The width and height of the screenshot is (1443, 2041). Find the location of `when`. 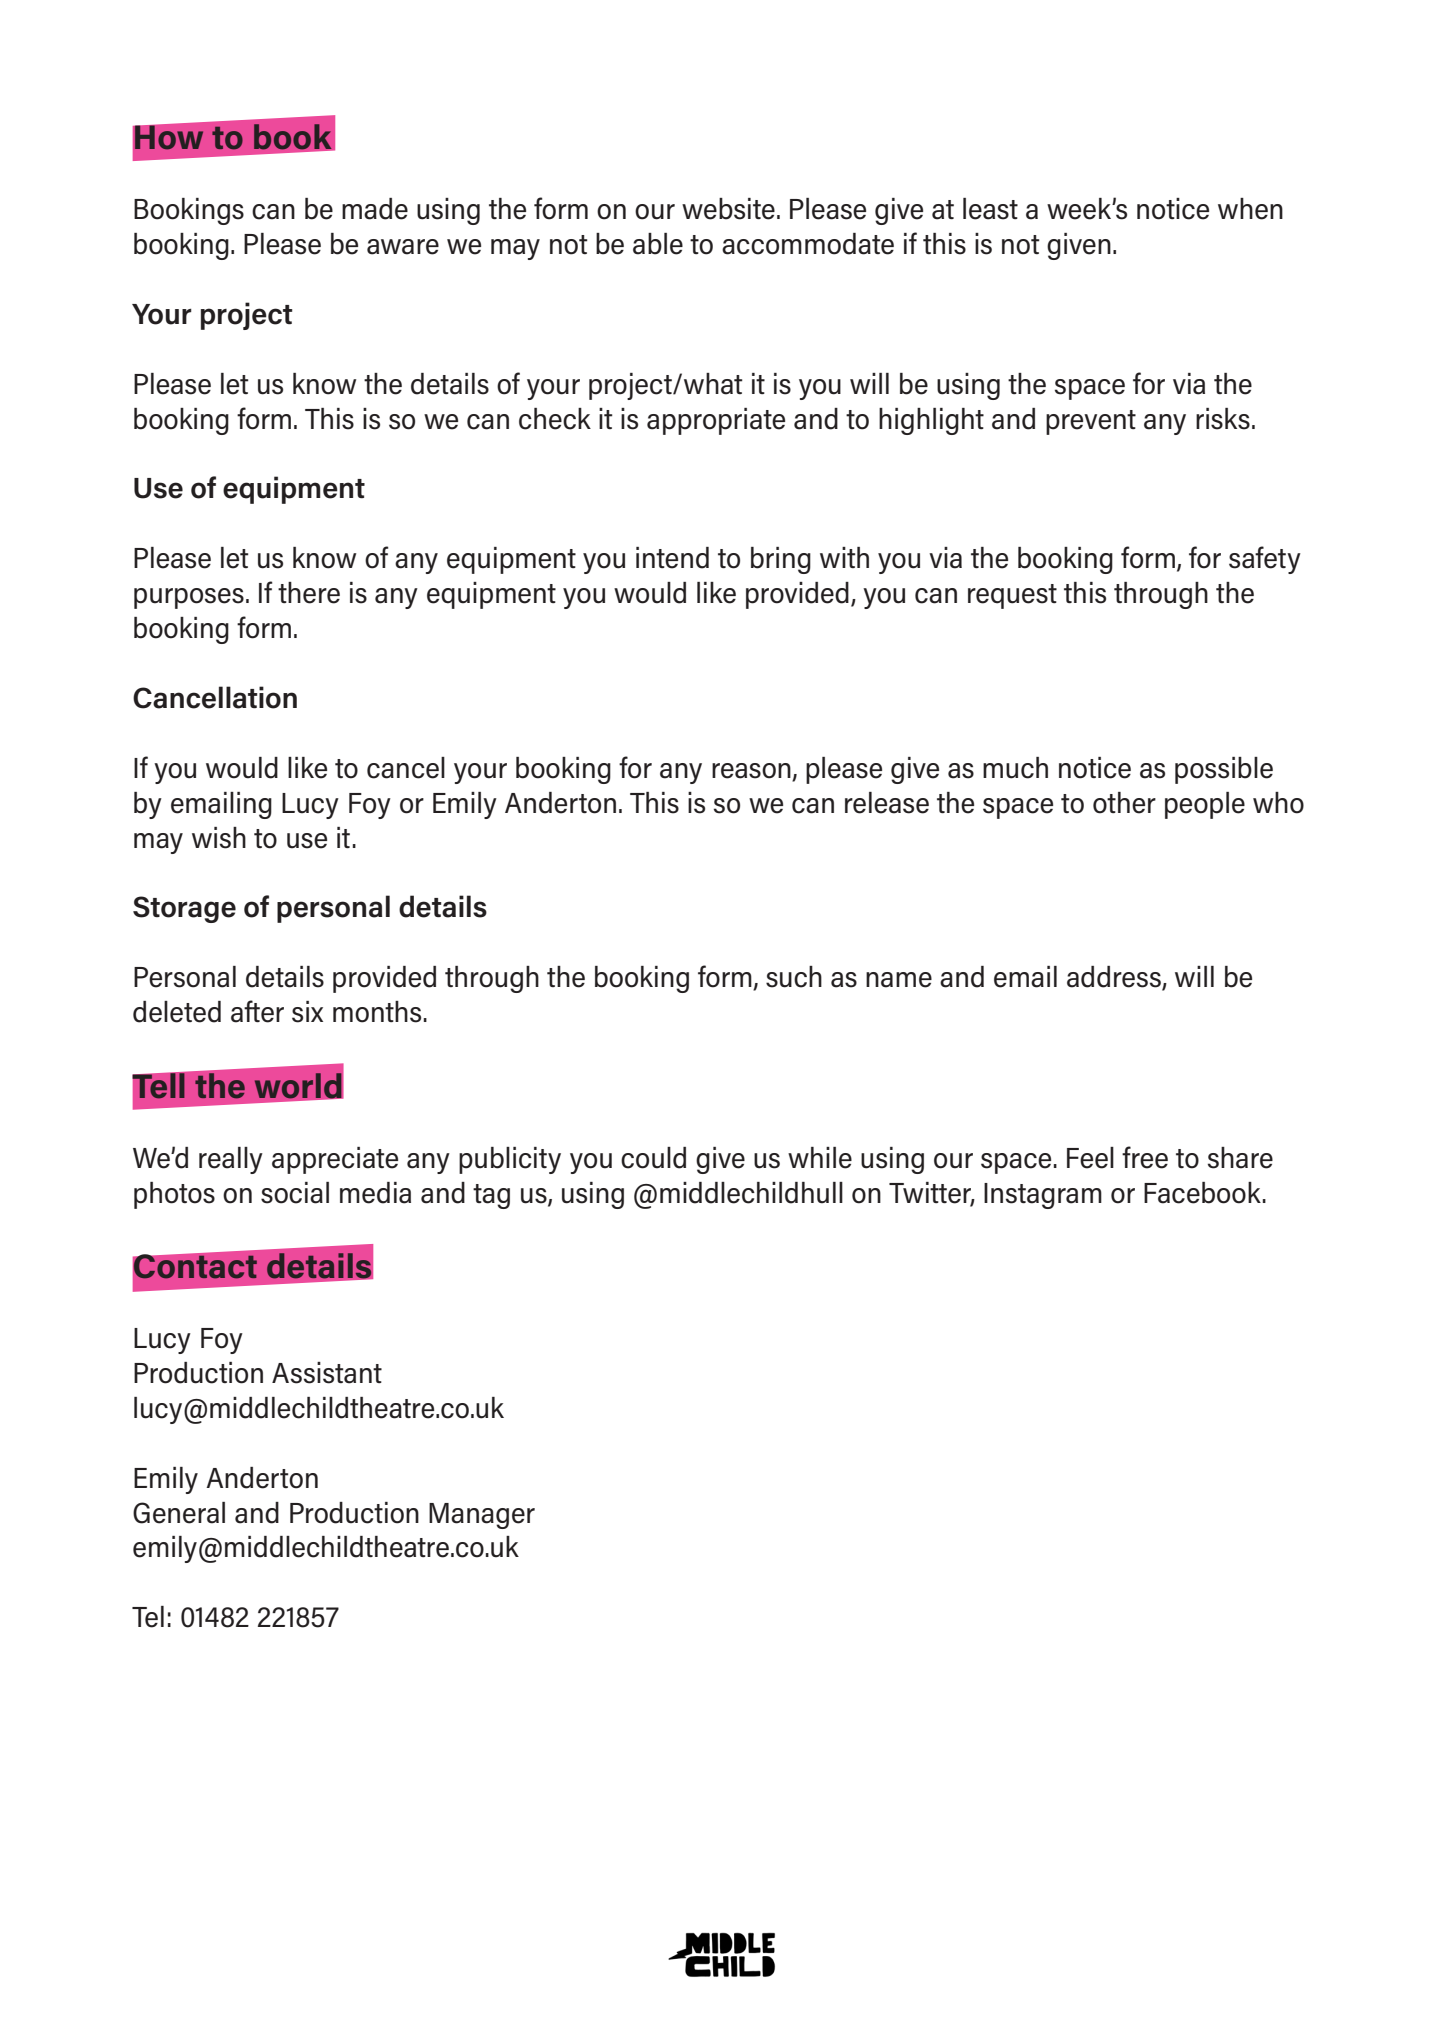

when is located at coordinates (1250, 209).
